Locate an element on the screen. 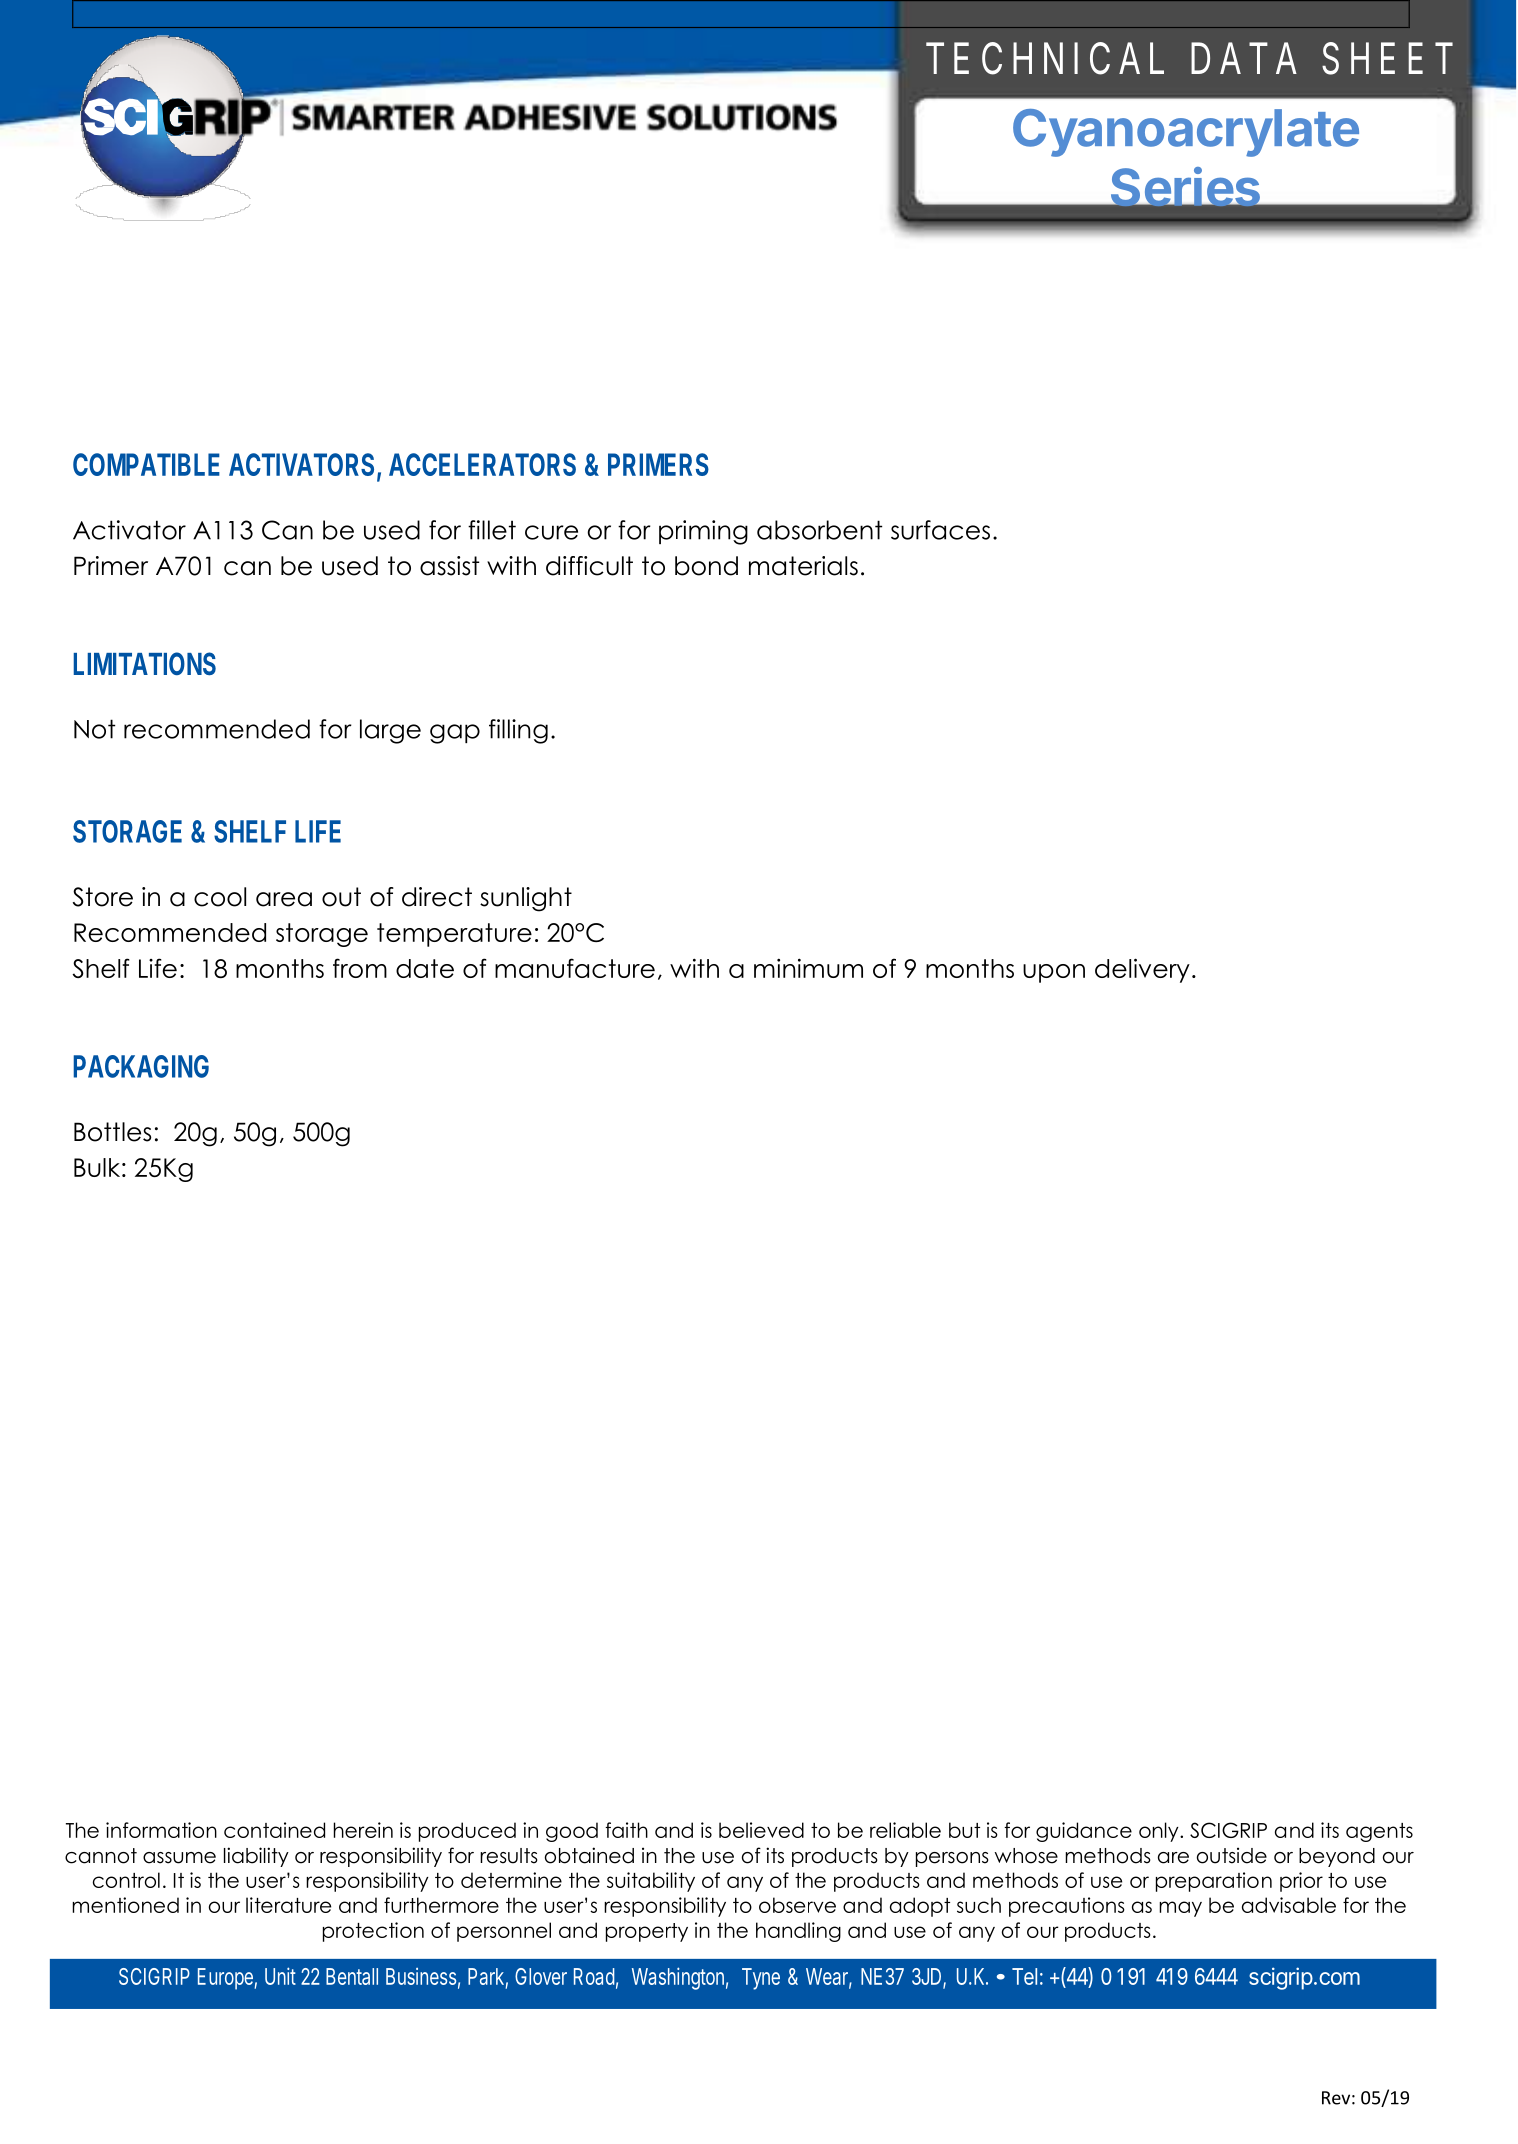 The width and height of the screenshot is (1518, 2144). surfaces is located at coordinates (940, 530).
